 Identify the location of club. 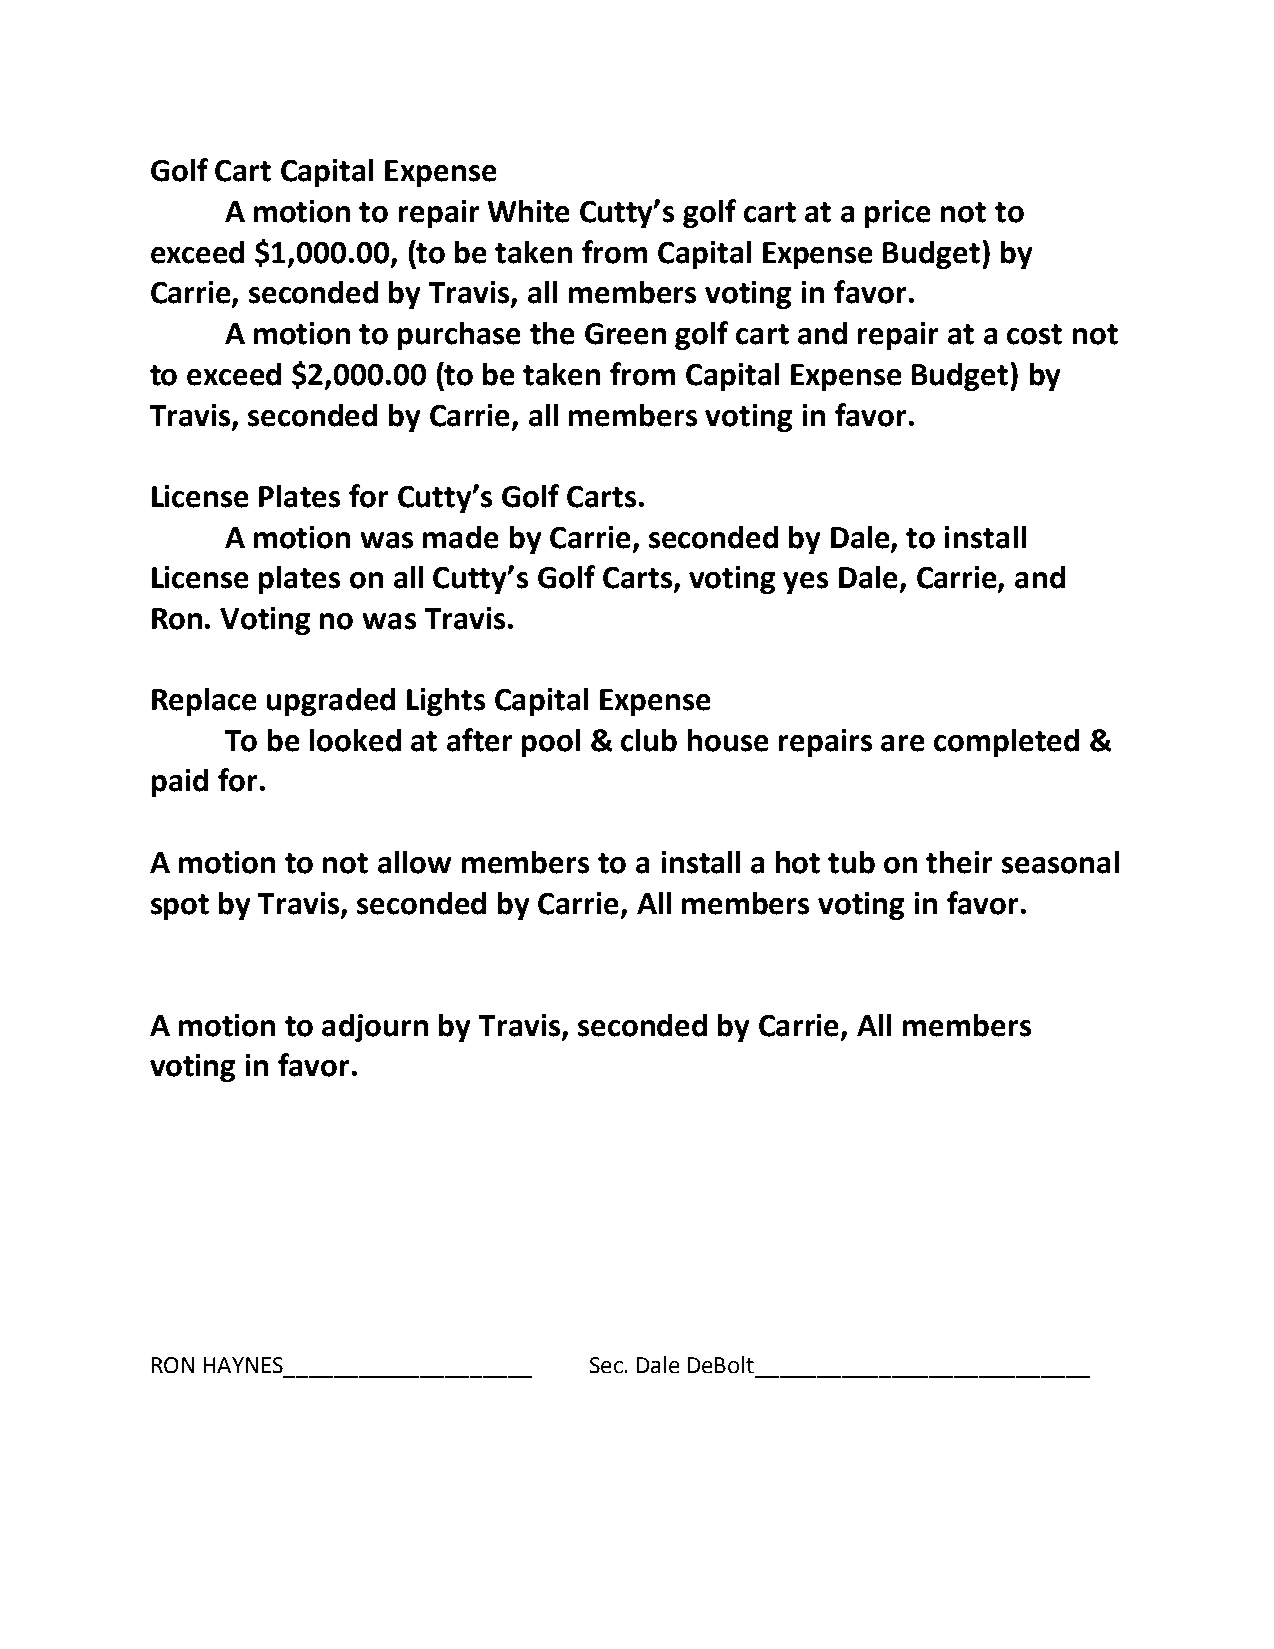
(649, 740).
